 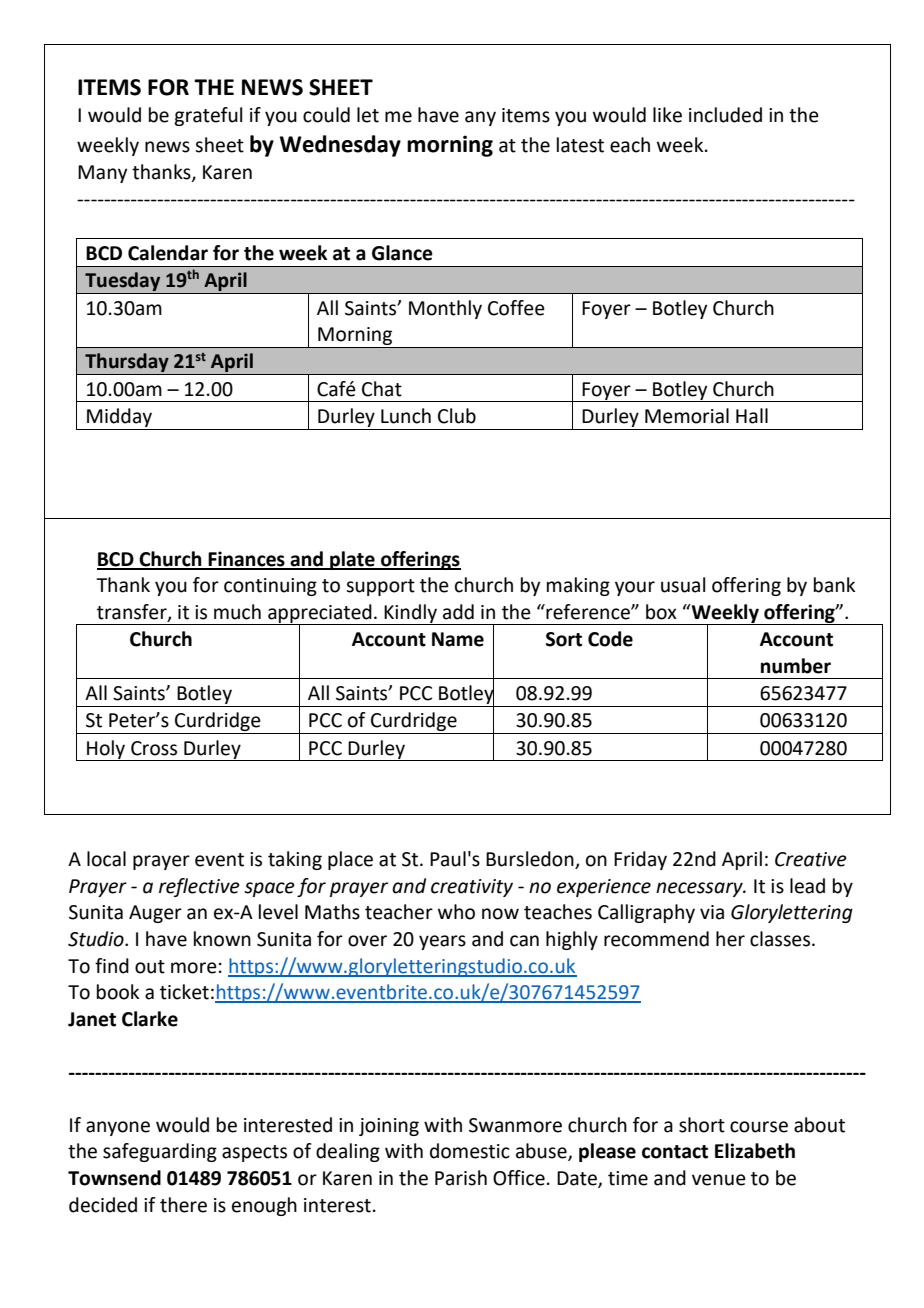 I want to click on included, so click(x=725, y=115).
